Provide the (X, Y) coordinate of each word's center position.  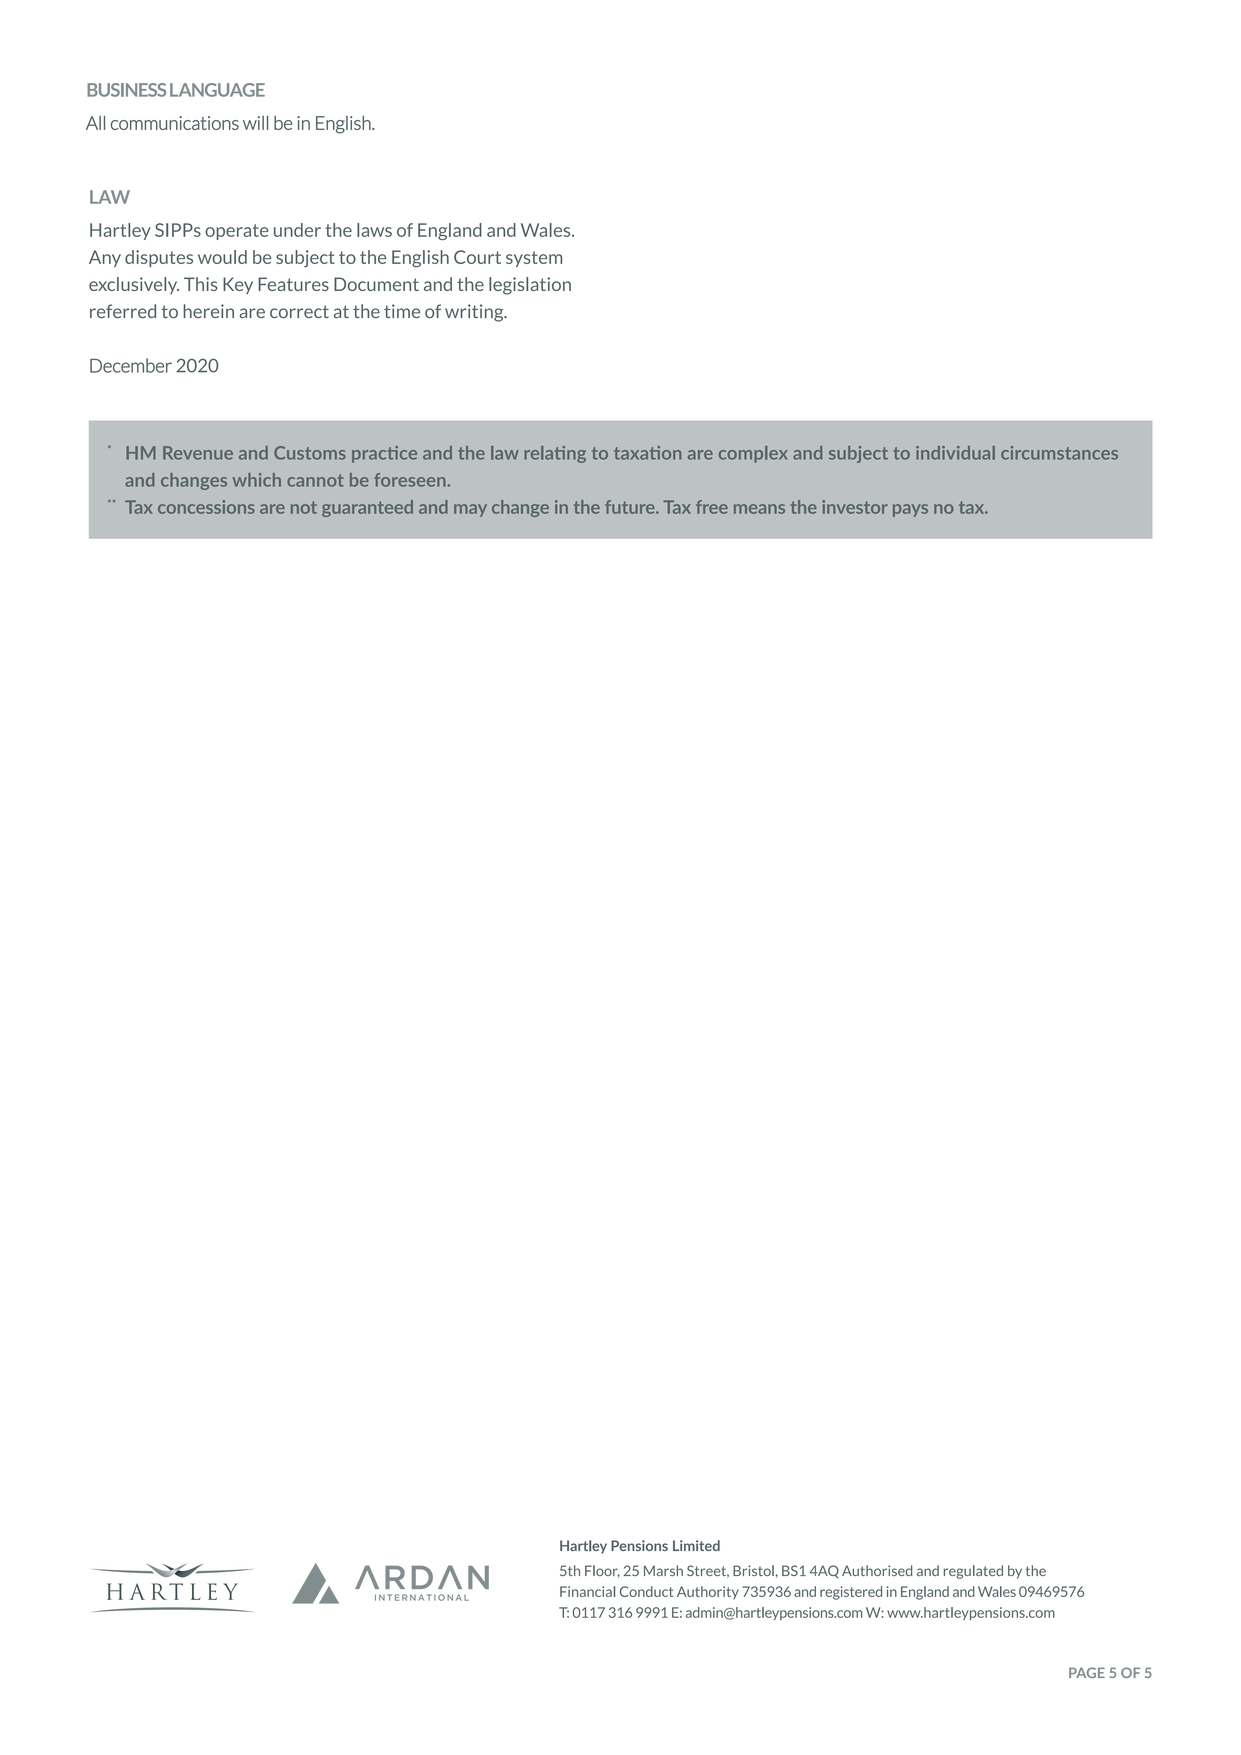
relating (555, 454)
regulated (973, 1572)
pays (910, 510)
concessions (206, 507)
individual (955, 453)
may (470, 510)
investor (855, 507)
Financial (587, 1591)
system (534, 259)
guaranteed (367, 508)
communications (175, 123)
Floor (602, 1571)
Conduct (646, 1591)
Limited (696, 1545)
